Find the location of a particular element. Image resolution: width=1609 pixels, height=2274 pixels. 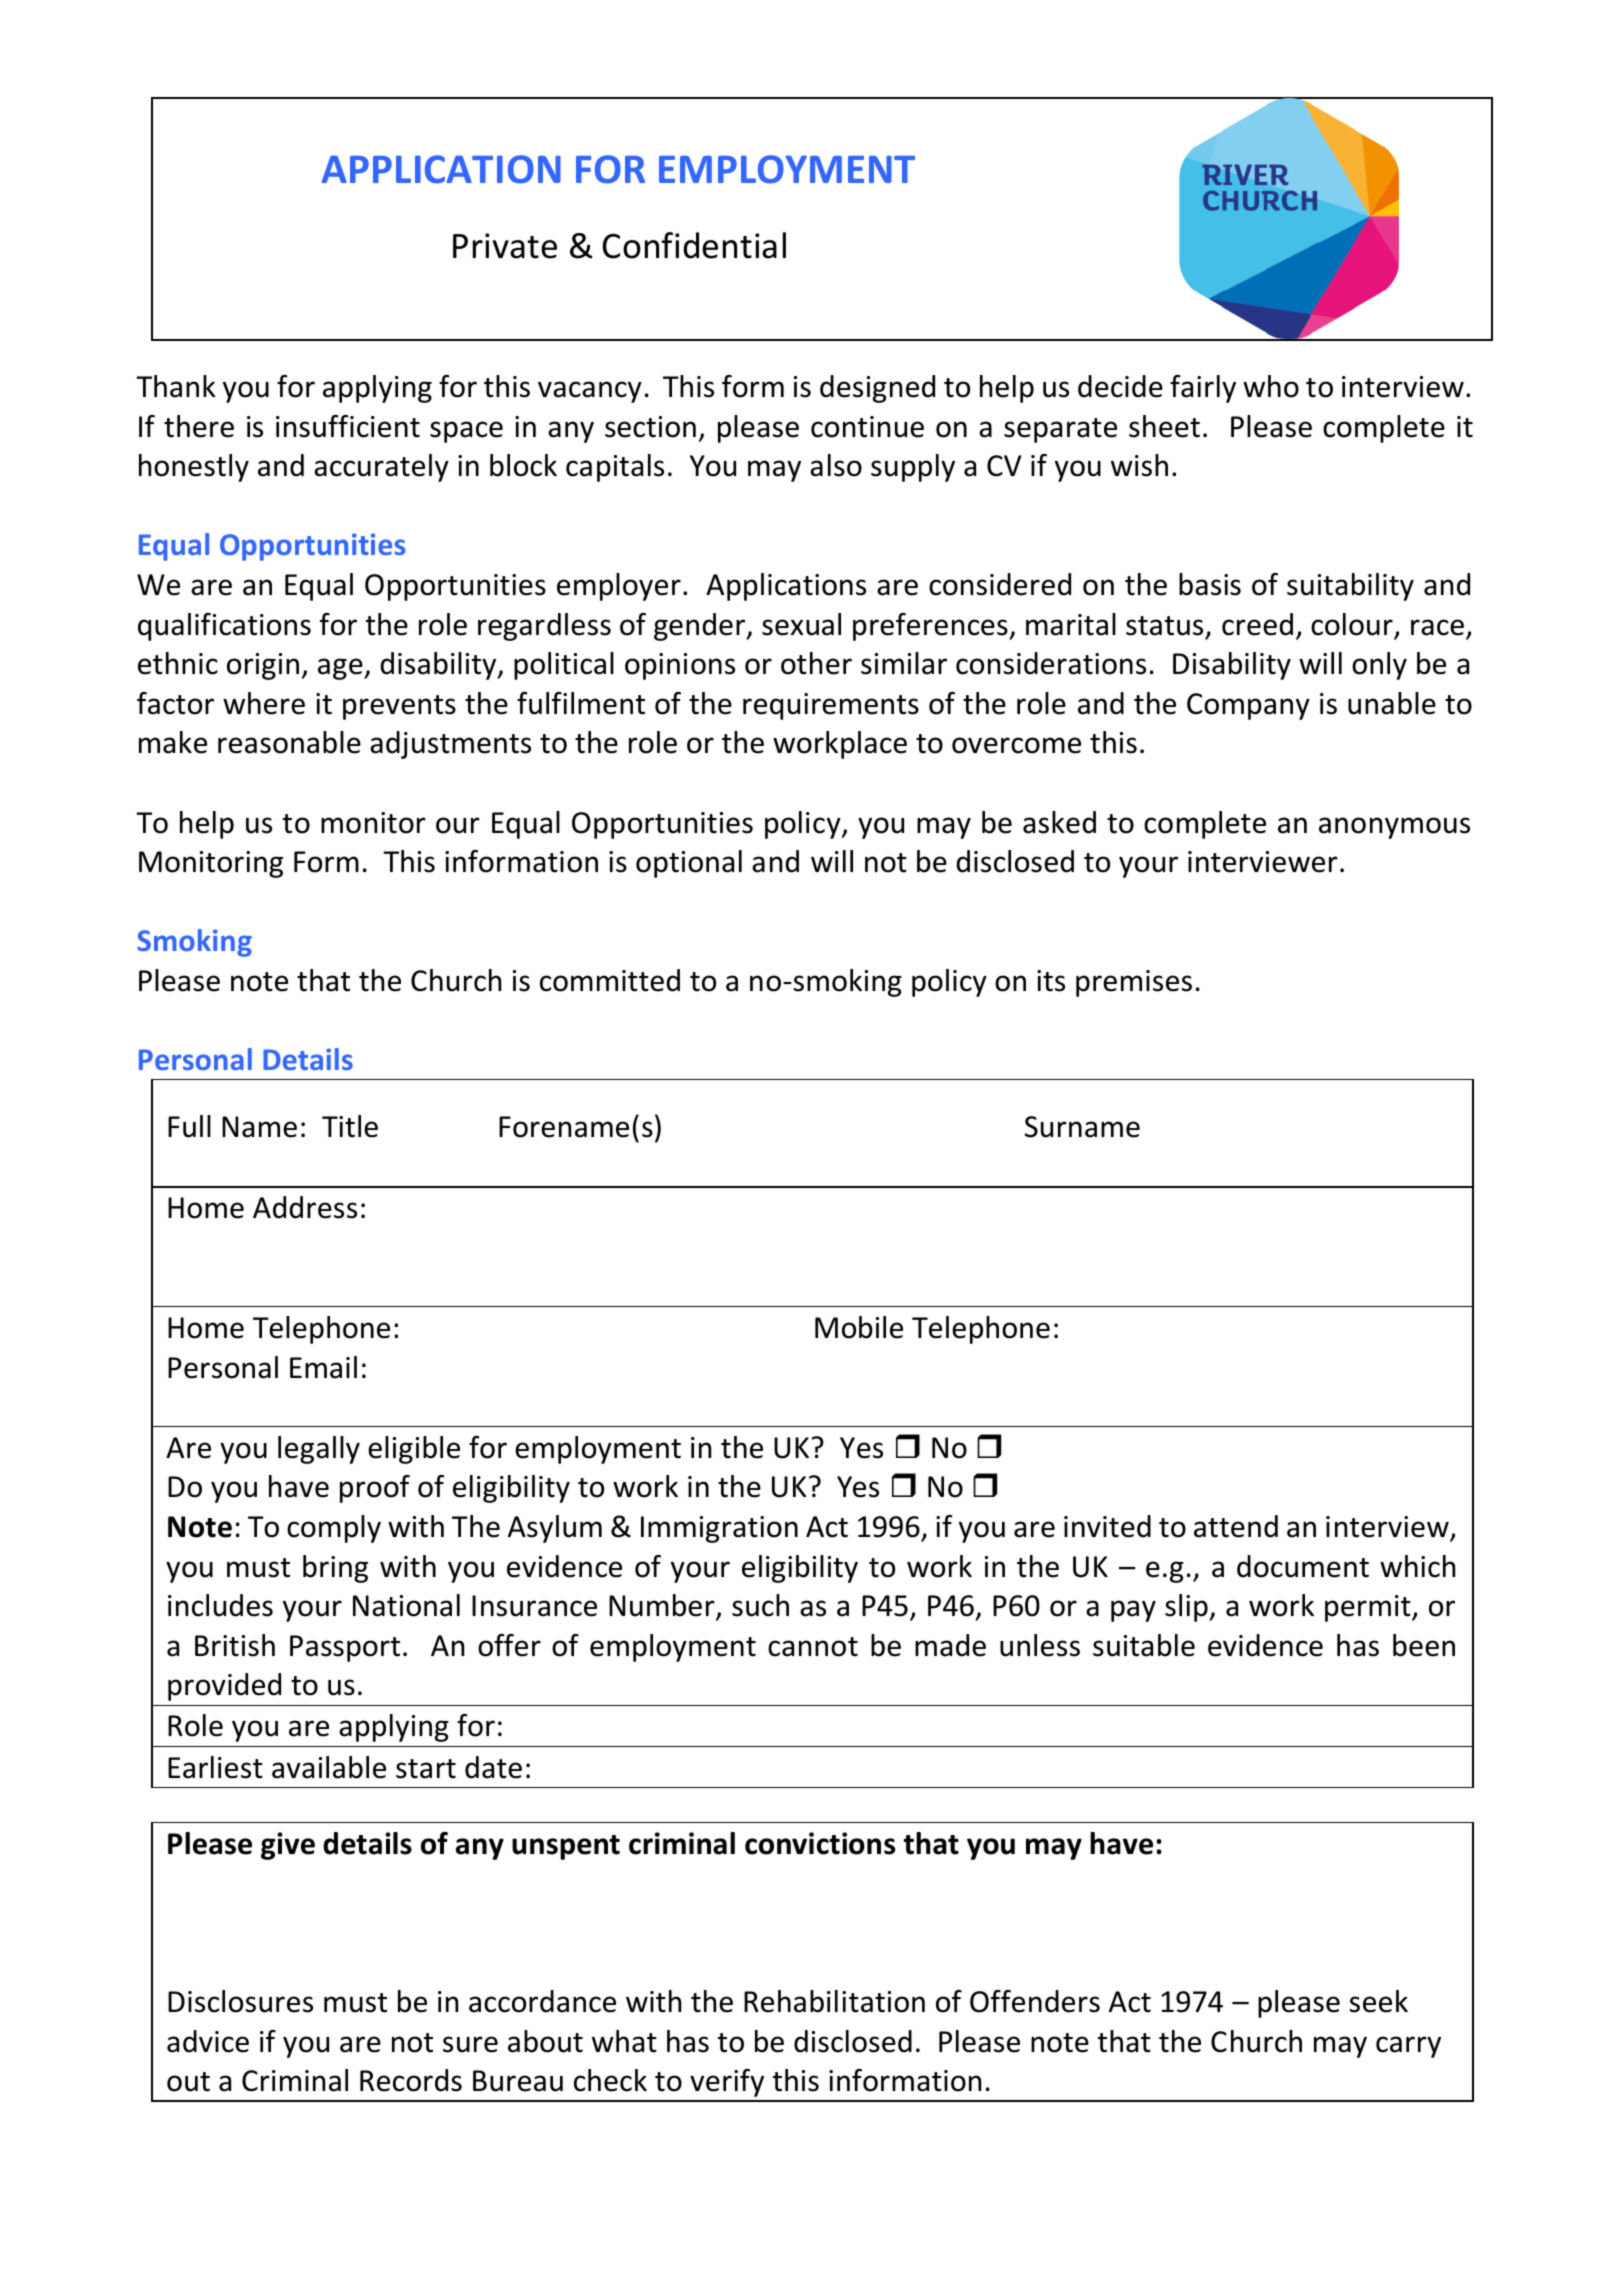

Confidential is located at coordinates (694, 245).
